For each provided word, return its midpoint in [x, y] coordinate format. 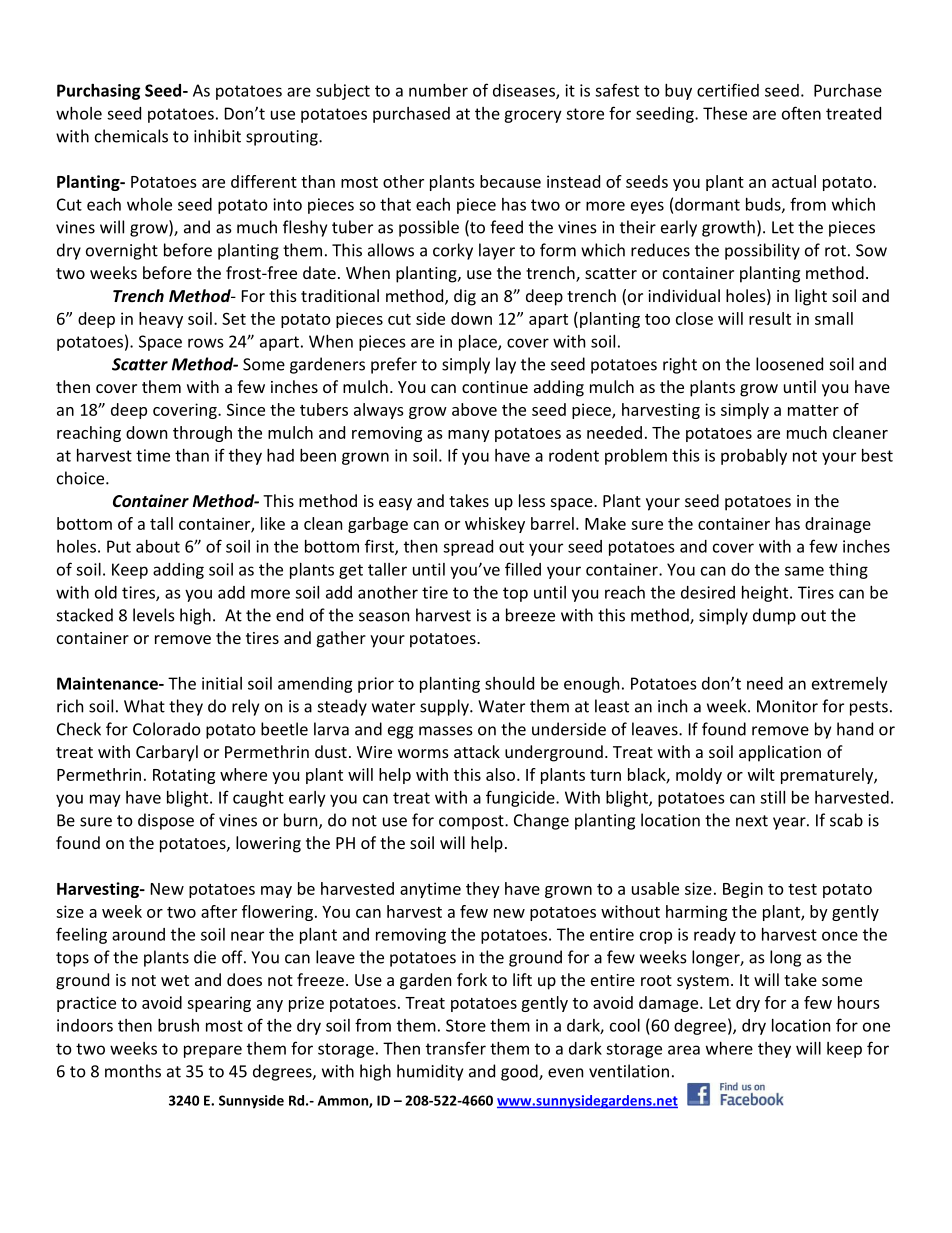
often [801, 113]
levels [154, 615]
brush [178, 1025]
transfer [456, 1048]
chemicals [131, 136]
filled [523, 569]
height [766, 594]
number [438, 90]
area [684, 1050]
